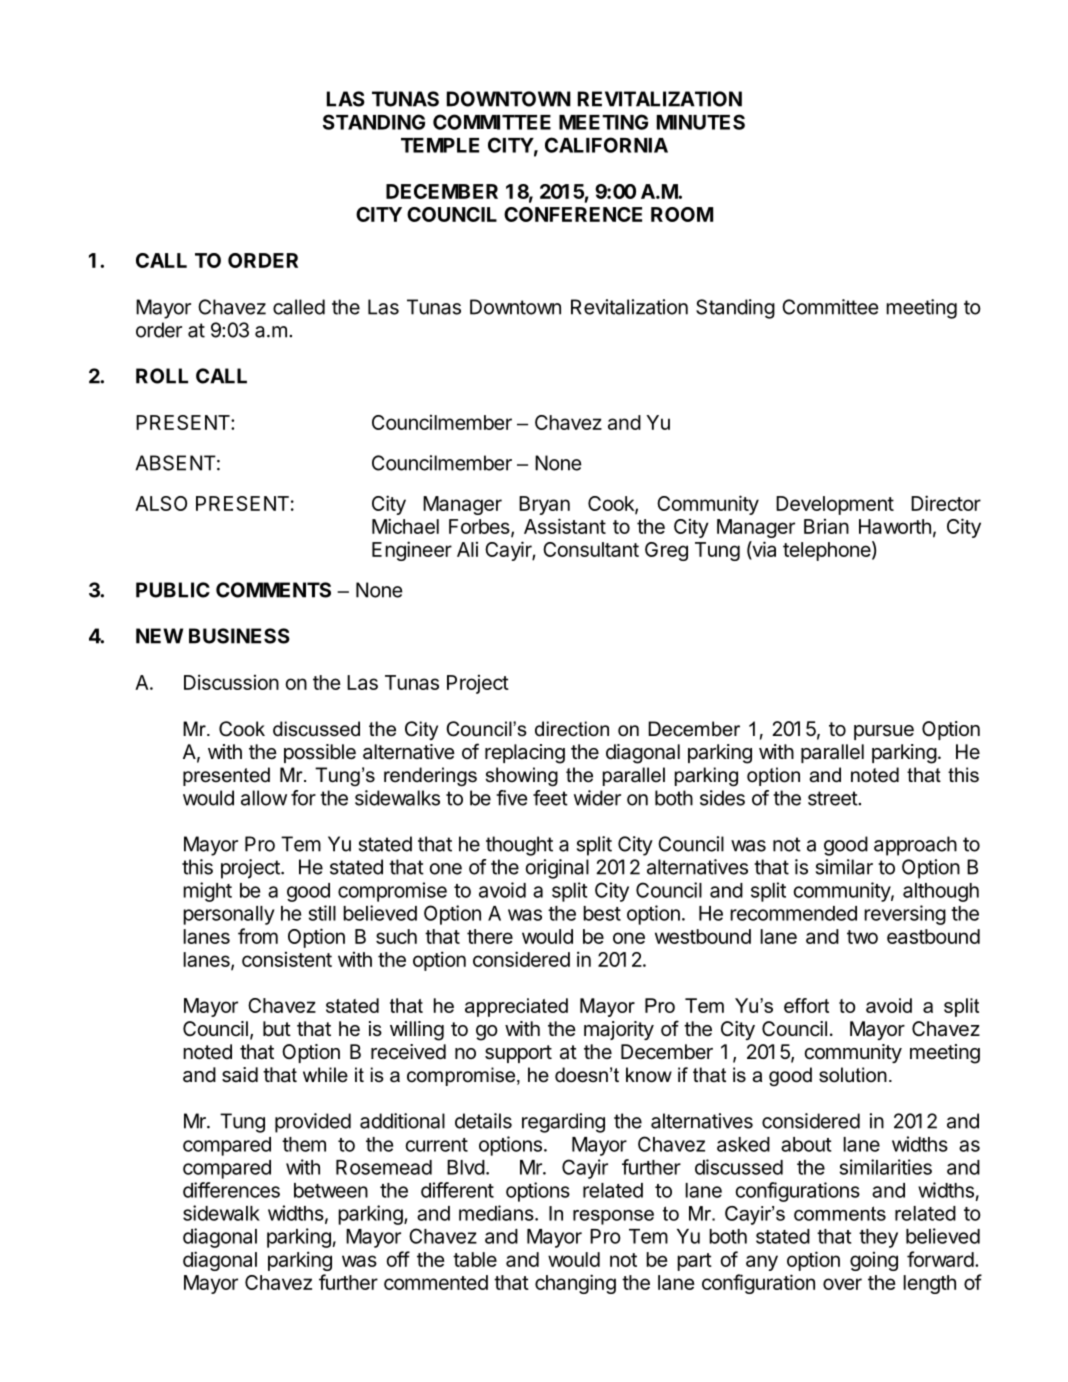 This page has width=1068, height=1382. What do you see at coordinates (161, 503) in the page?
I see `ALSO` at bounding box center [161, 503].
